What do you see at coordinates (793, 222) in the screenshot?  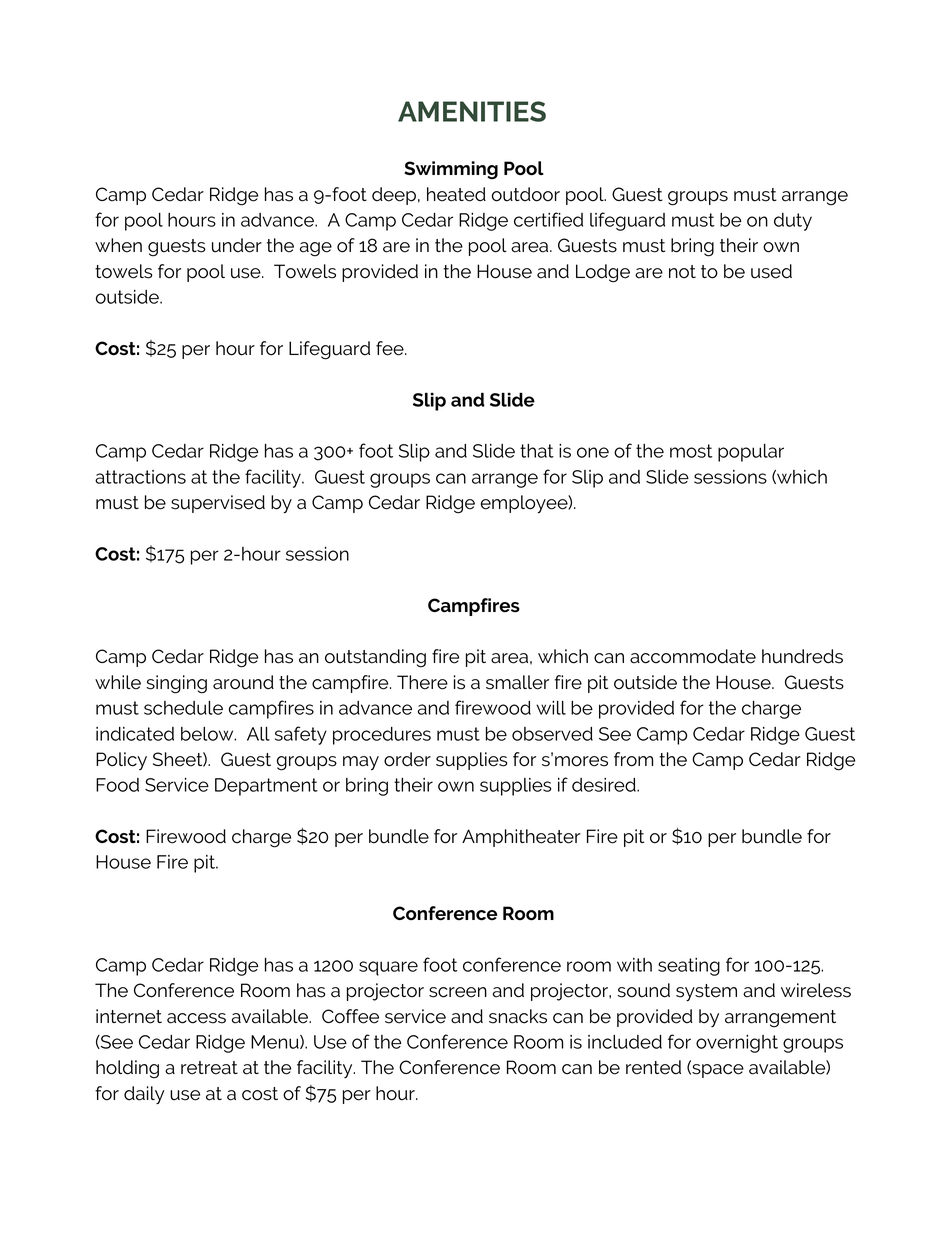 I see `duty` at bounding box center [793, 222].
